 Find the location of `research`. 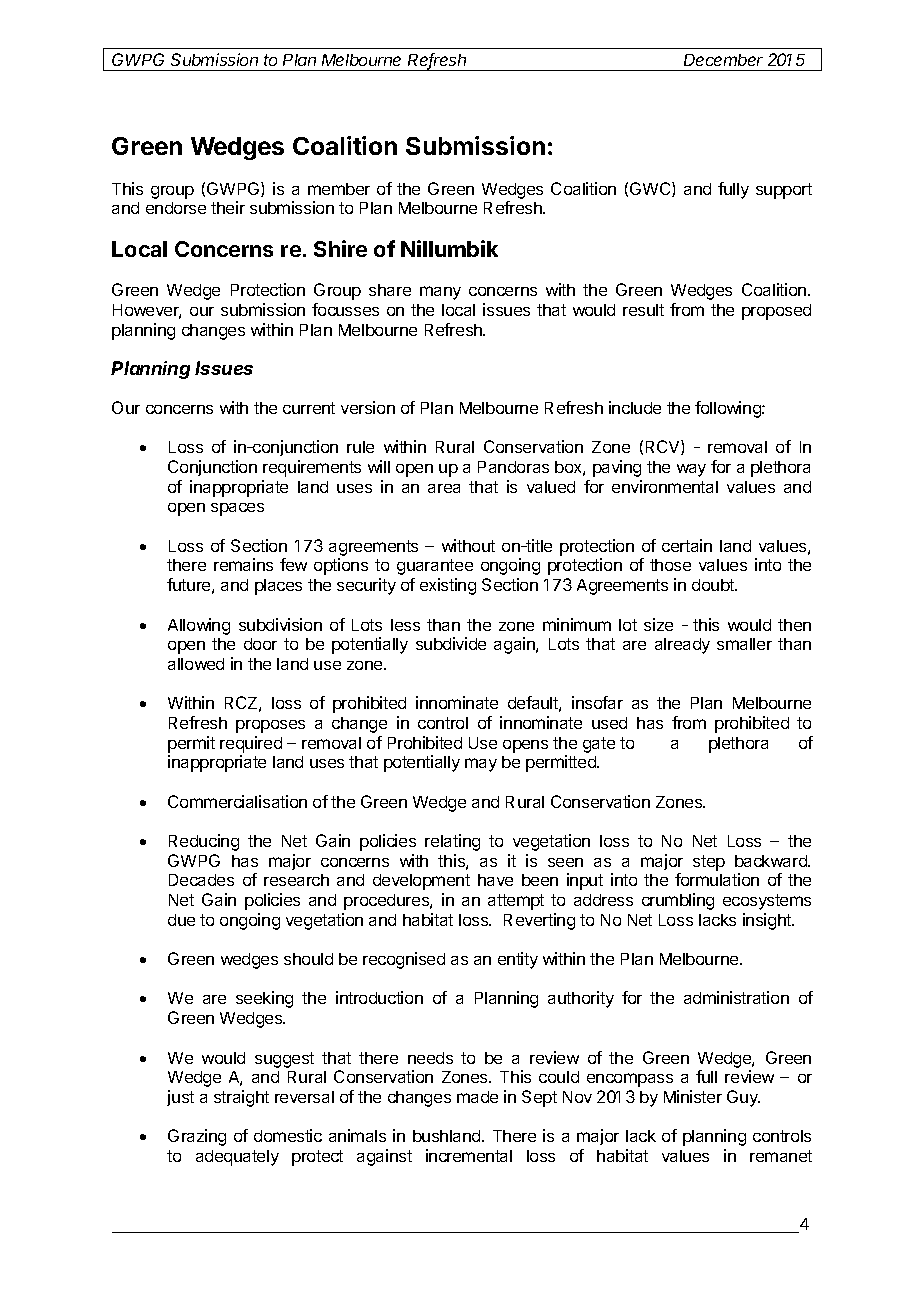

research is located at coordinates (296, 880).
